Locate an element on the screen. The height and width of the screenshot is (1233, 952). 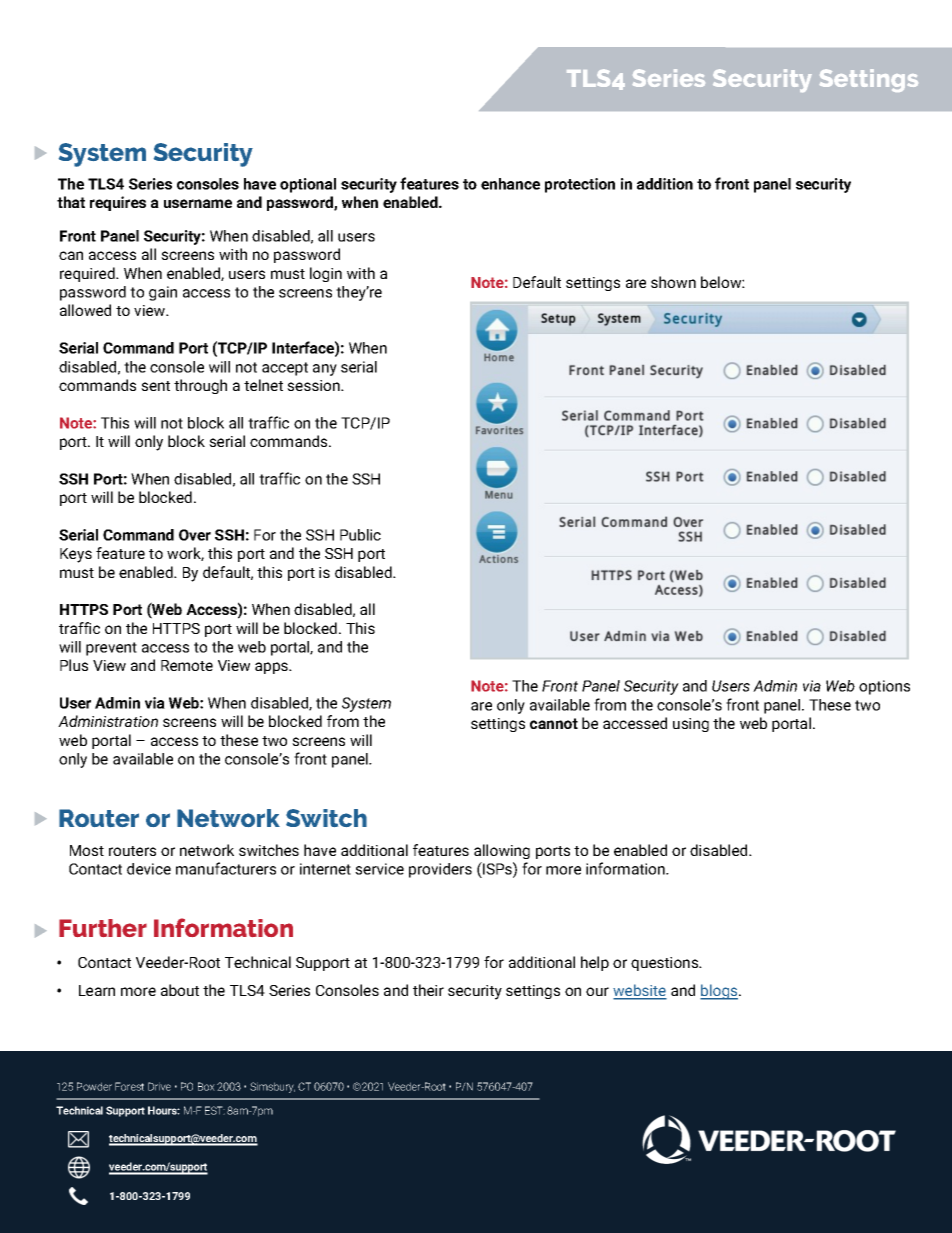
Drive is located at coordinates (159, 1086).
